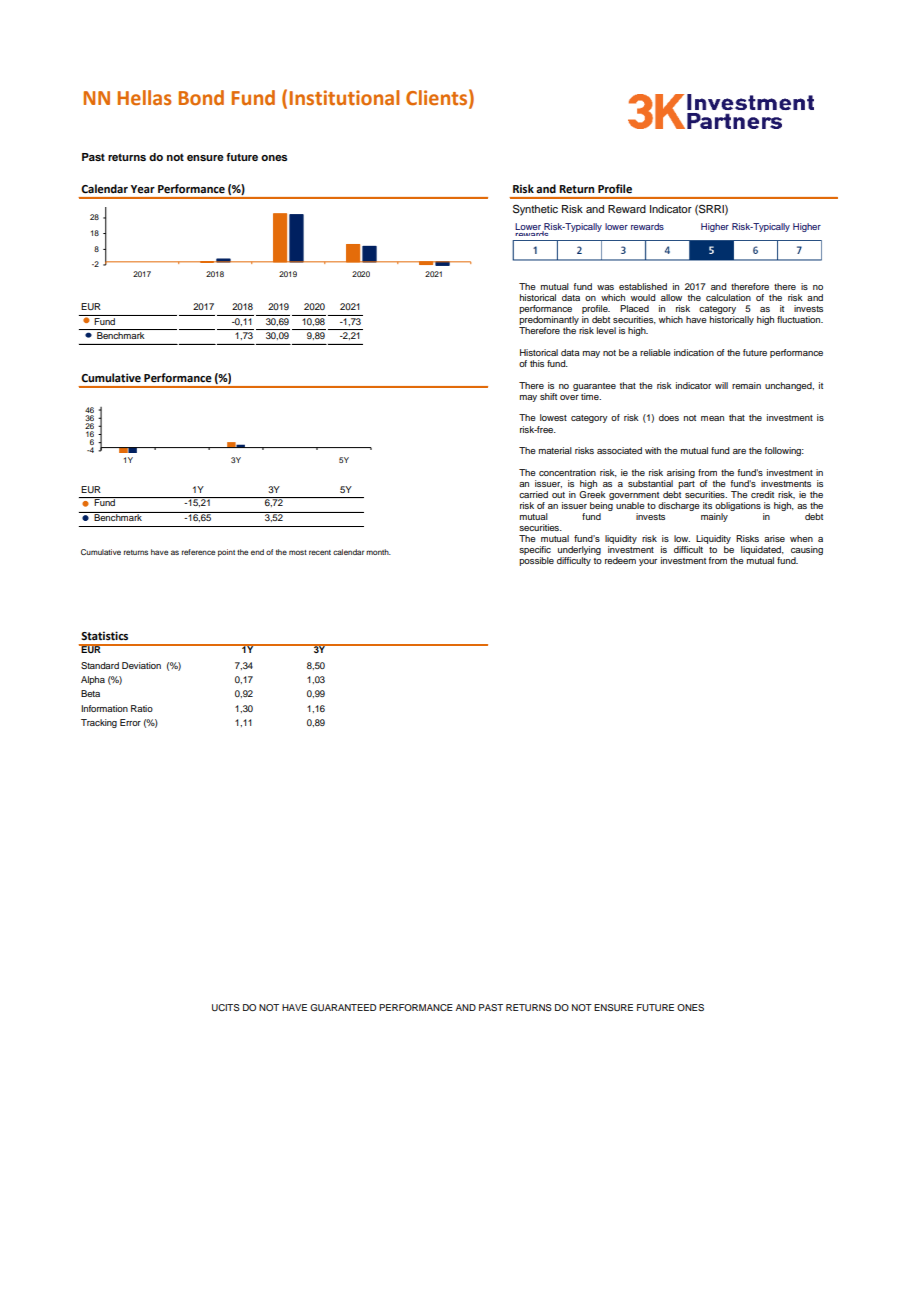 This screenshot has width=924, height=1308. I want to click on Institutional, so click(344, 98).
